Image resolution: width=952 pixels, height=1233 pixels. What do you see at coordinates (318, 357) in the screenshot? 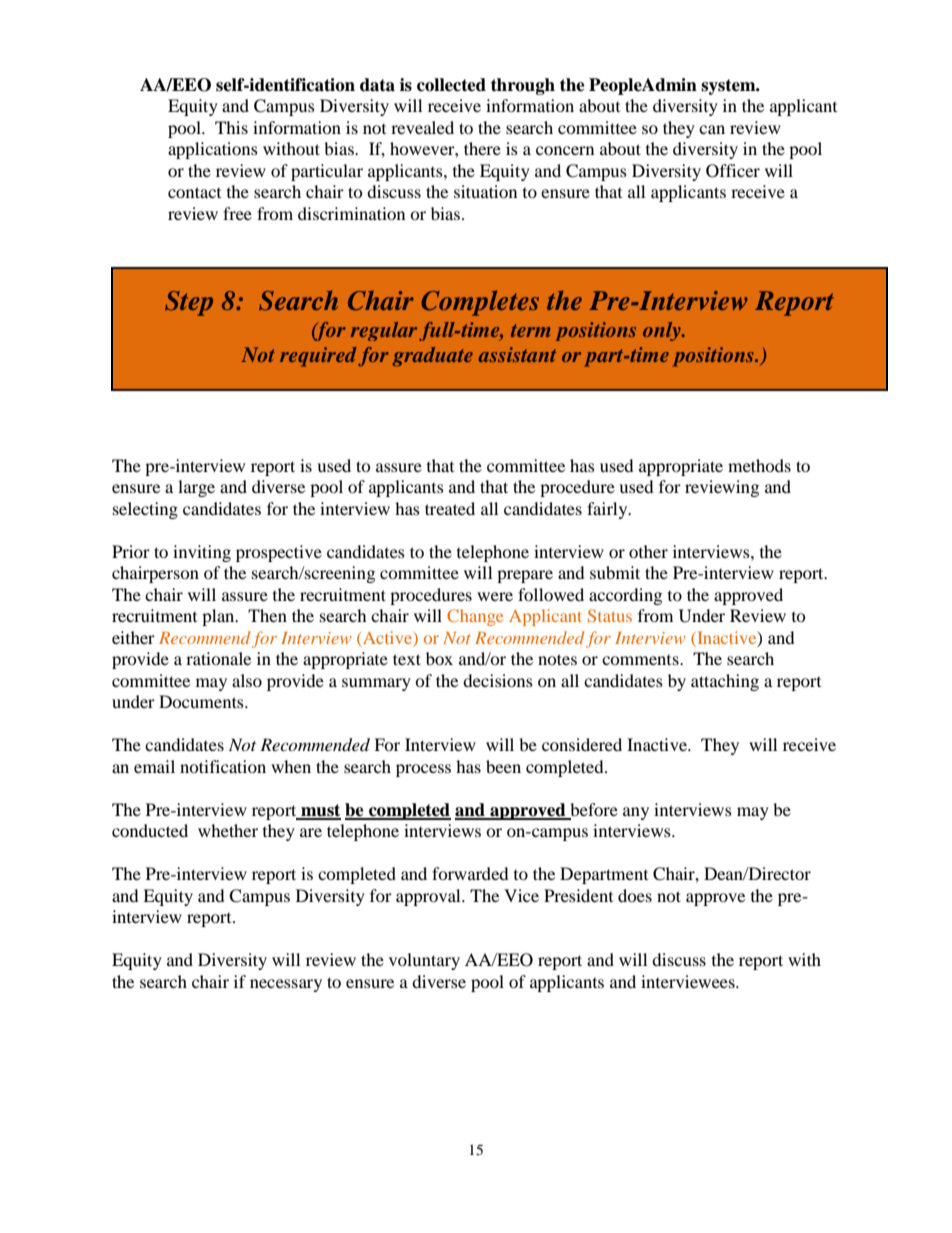
I see `required` at bounding box center [318, 357].
